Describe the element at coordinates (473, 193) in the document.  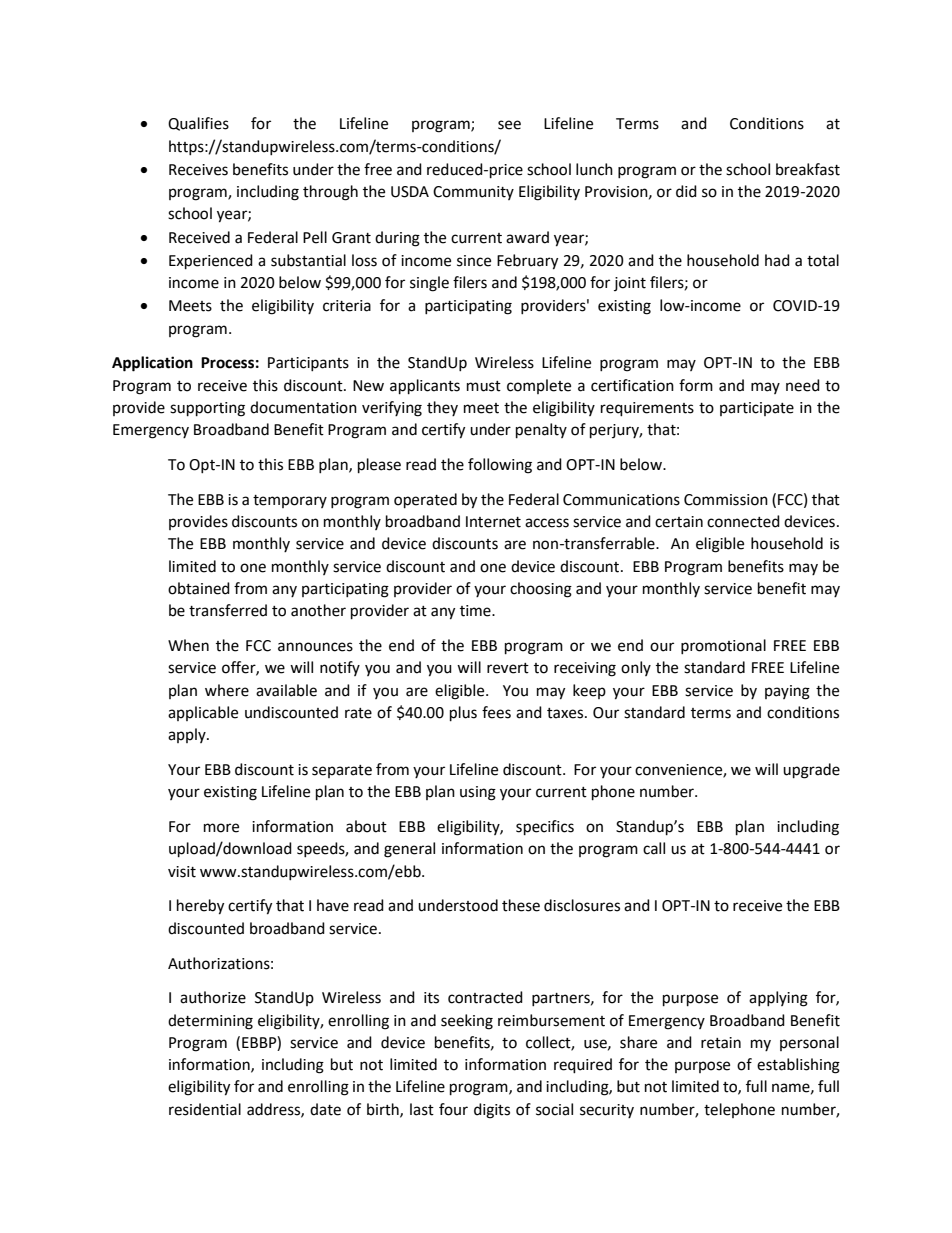
I see `Community` at that location.
